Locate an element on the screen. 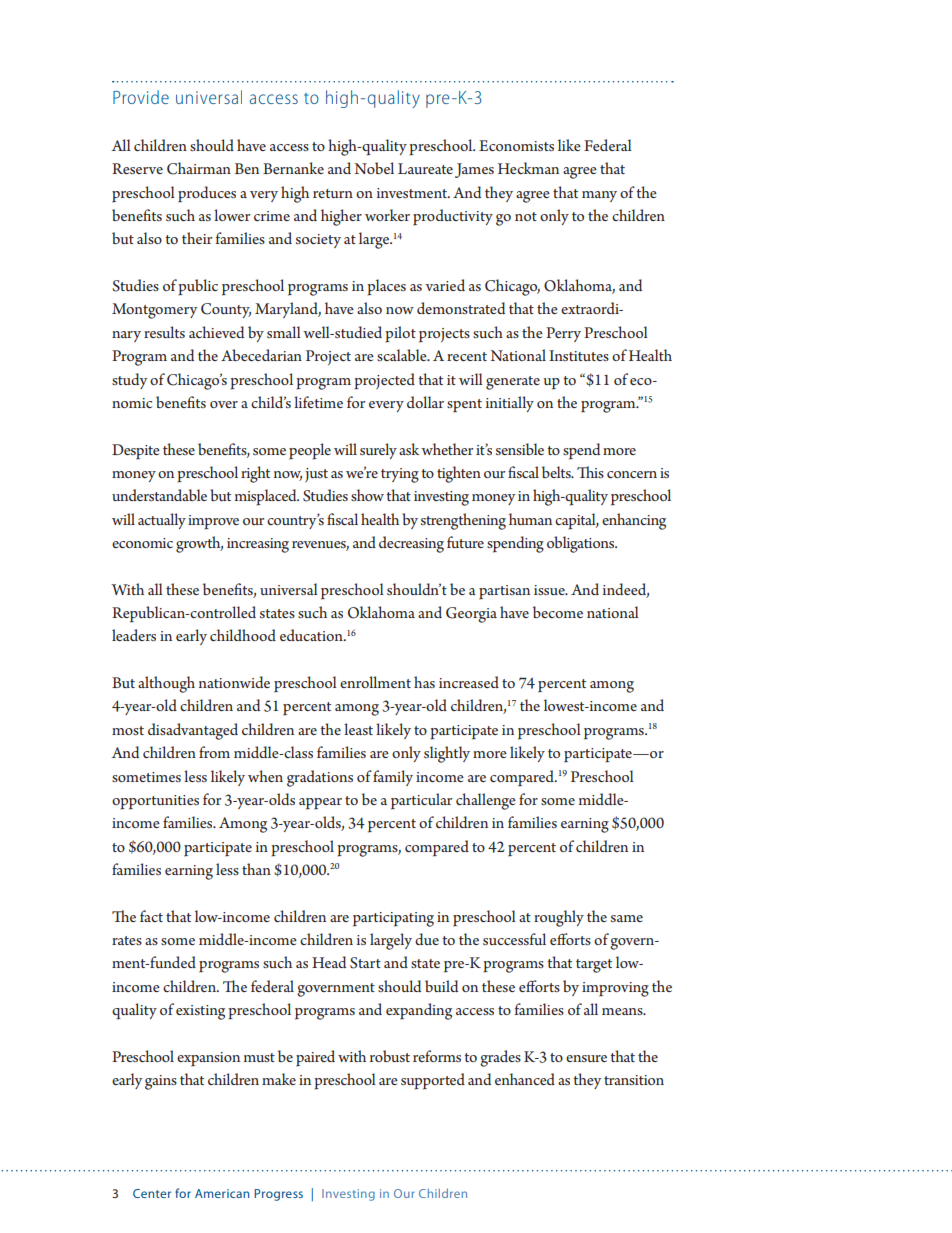  supported is located at coordinates (433, 1081).
